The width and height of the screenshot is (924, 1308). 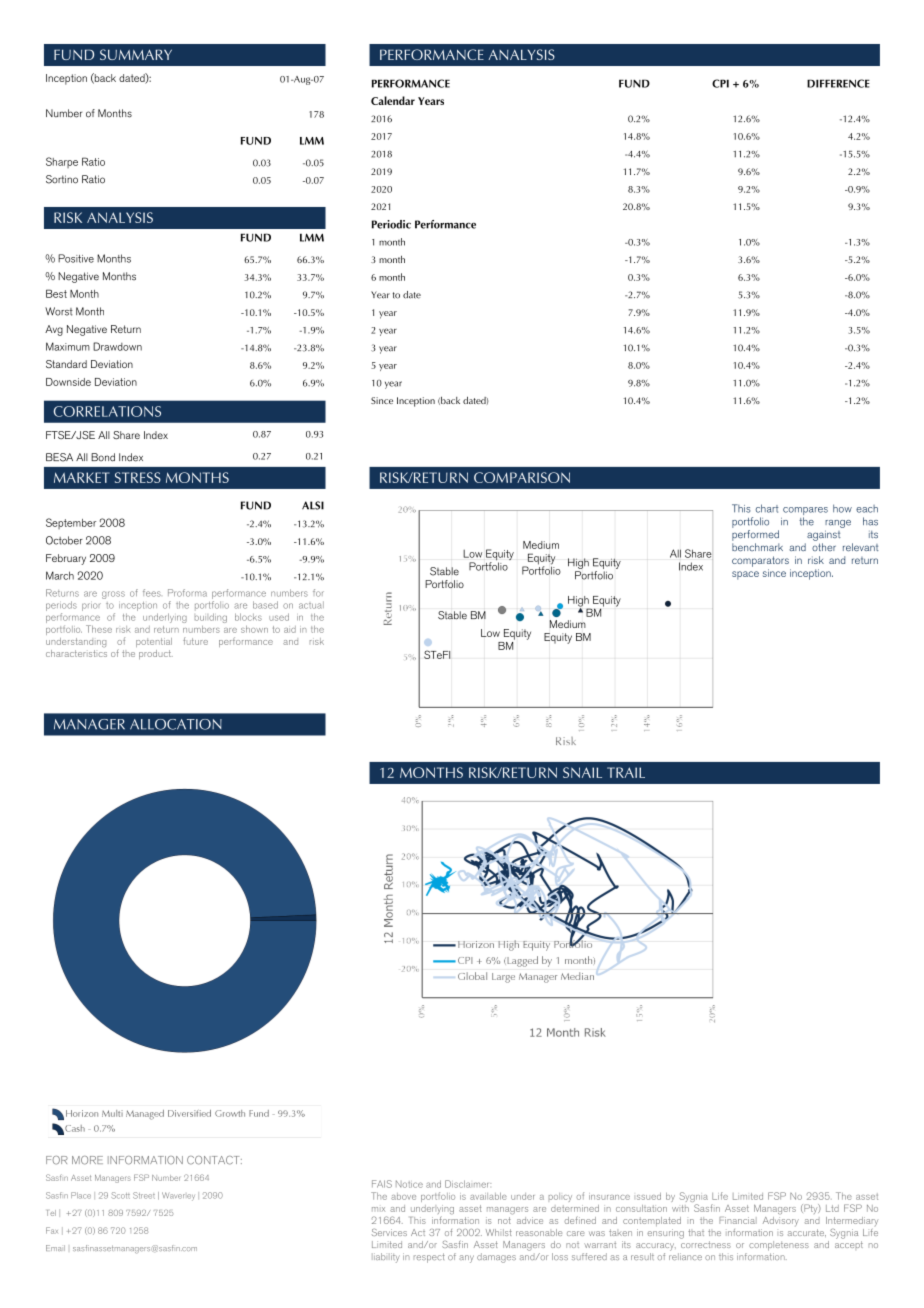 I want to click on product, so click(x=156, y=654).
